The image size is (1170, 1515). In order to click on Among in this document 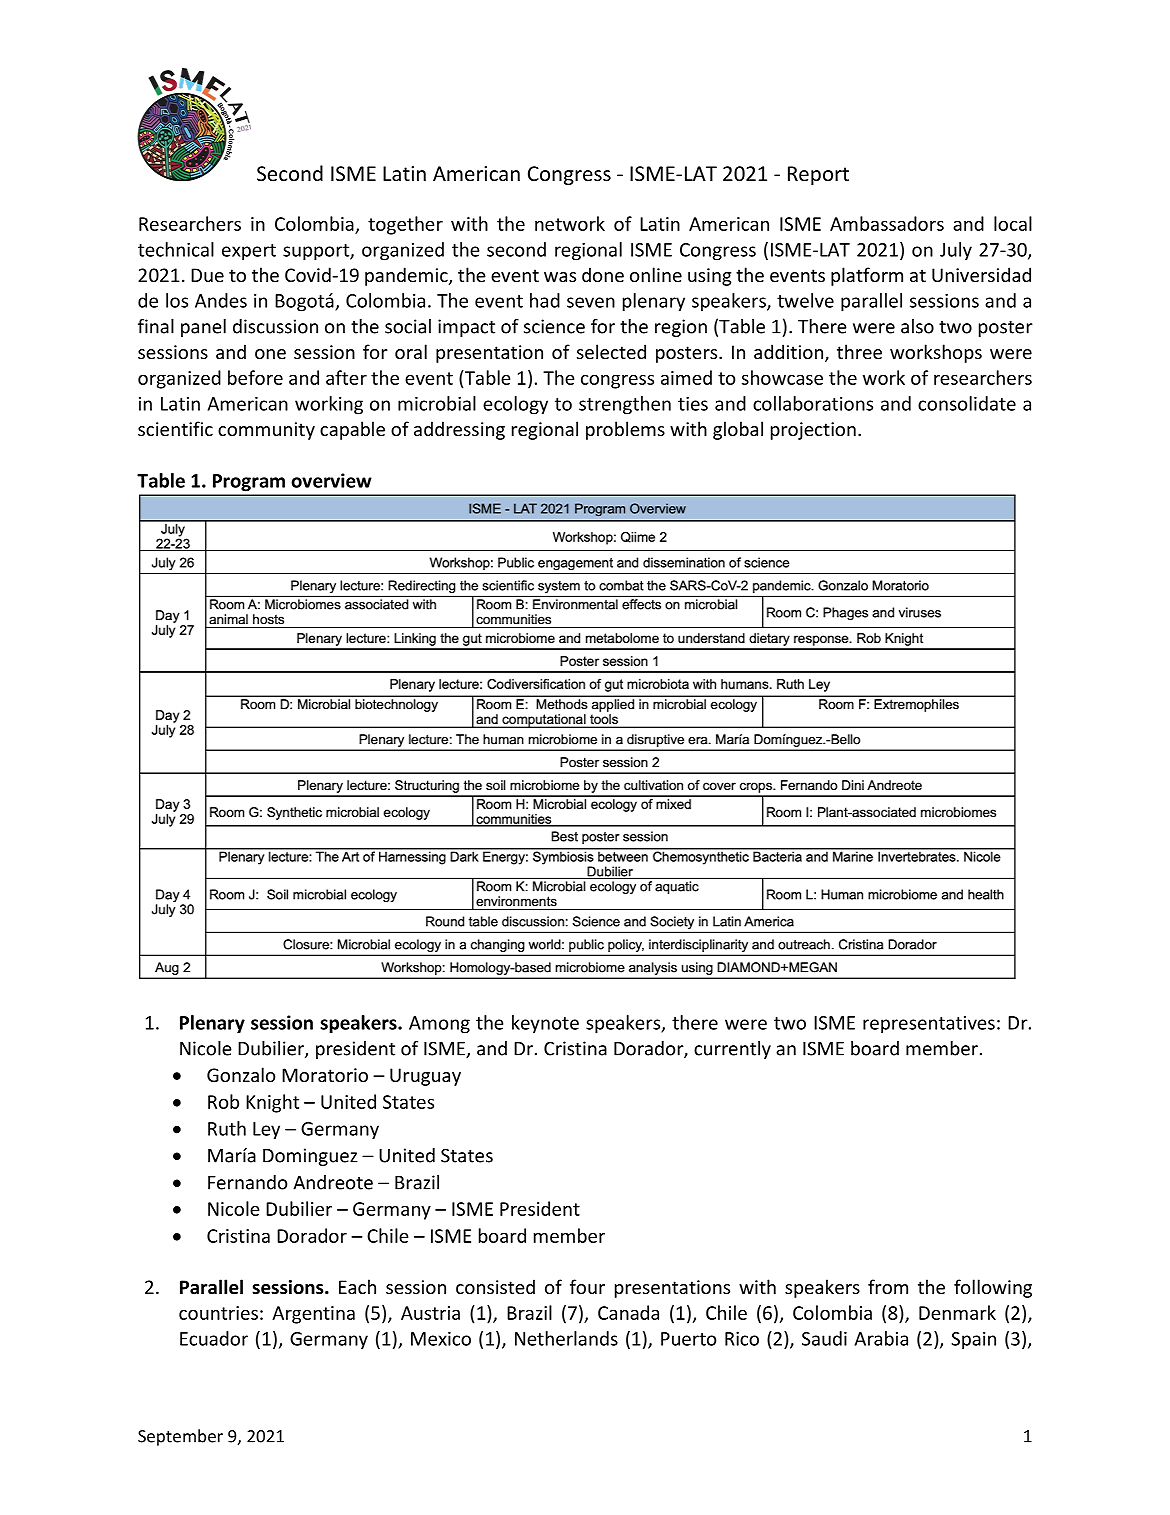, I will do `click(439, 1025)`.
